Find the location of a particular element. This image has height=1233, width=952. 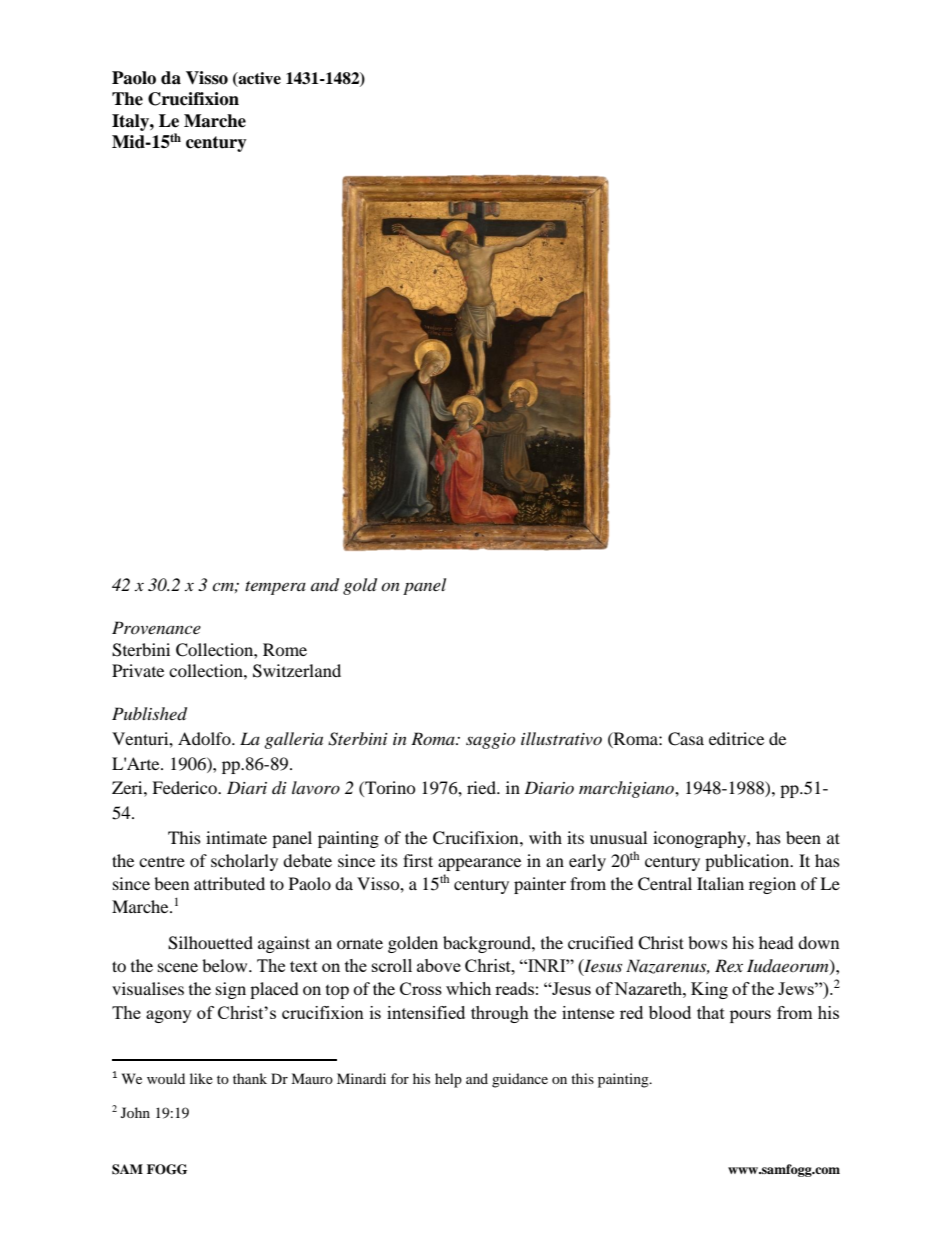

like is located at coordinates (201, 1078).
